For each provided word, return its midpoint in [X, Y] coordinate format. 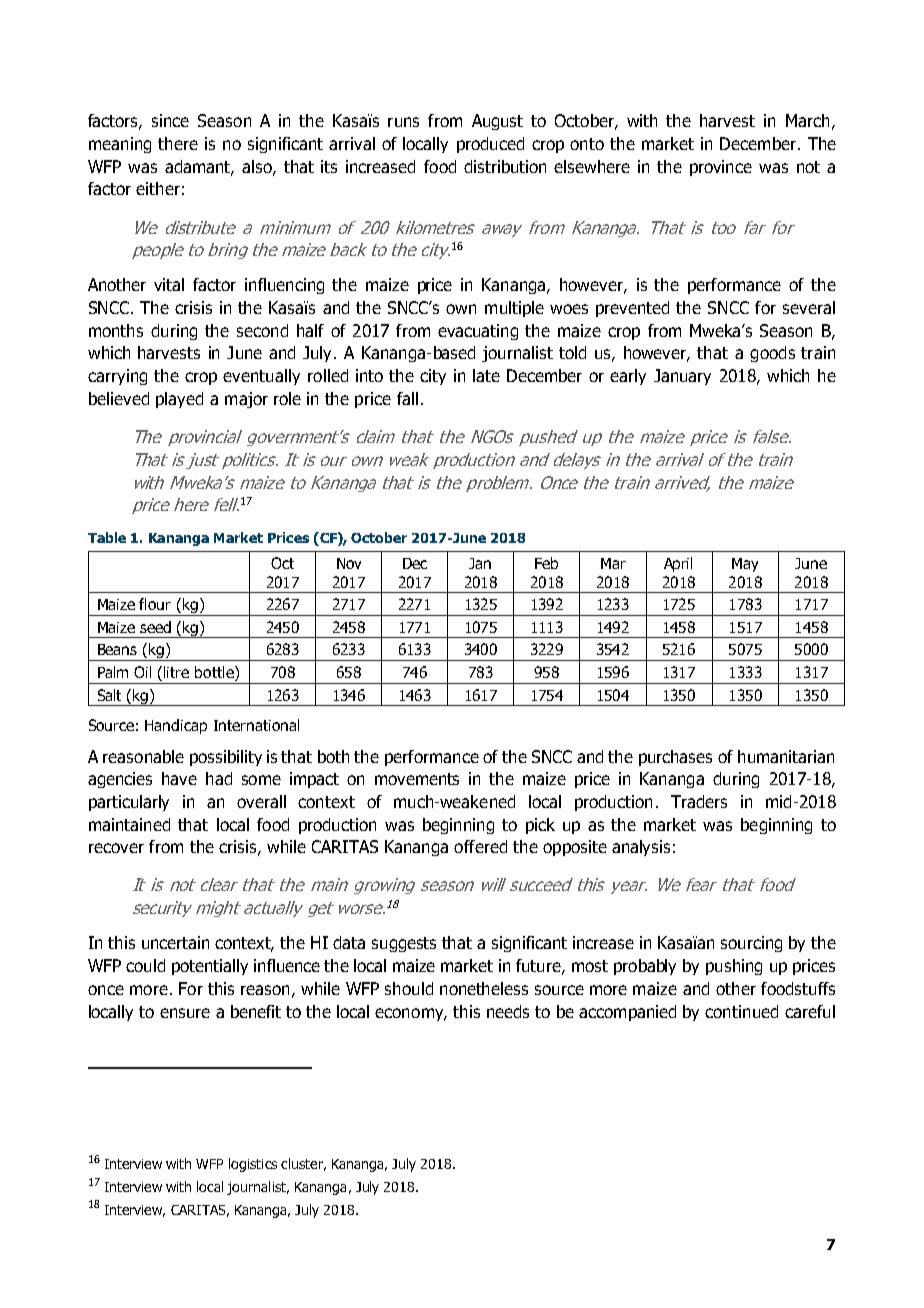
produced [490, 145]
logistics [253, 1165]
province [721, 168]
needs [508, 1011]
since [170, 120]
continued [741, 1011]
